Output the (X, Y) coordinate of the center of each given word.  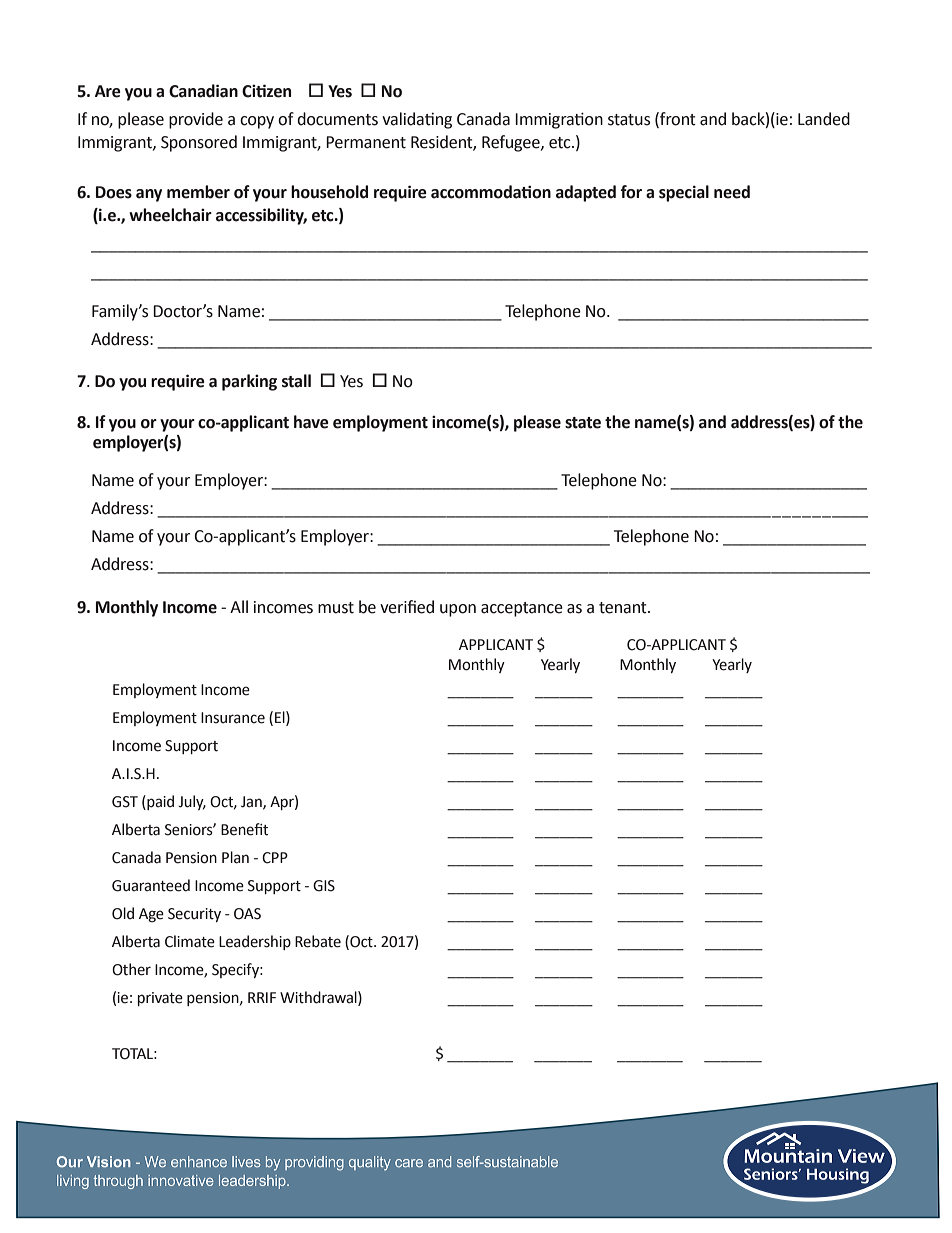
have (311, 422)
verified (407, 607)
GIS (324, 886)
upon (458, 610)
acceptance (522, 609)
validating (417, 120)
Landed (824, 119)
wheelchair (170, 215)
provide (196, 120)
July (192, 802)
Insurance (233, 718)
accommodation (491, 192)
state (583, 423)
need (732, 192)
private (160, 999)
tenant (624, 608)
